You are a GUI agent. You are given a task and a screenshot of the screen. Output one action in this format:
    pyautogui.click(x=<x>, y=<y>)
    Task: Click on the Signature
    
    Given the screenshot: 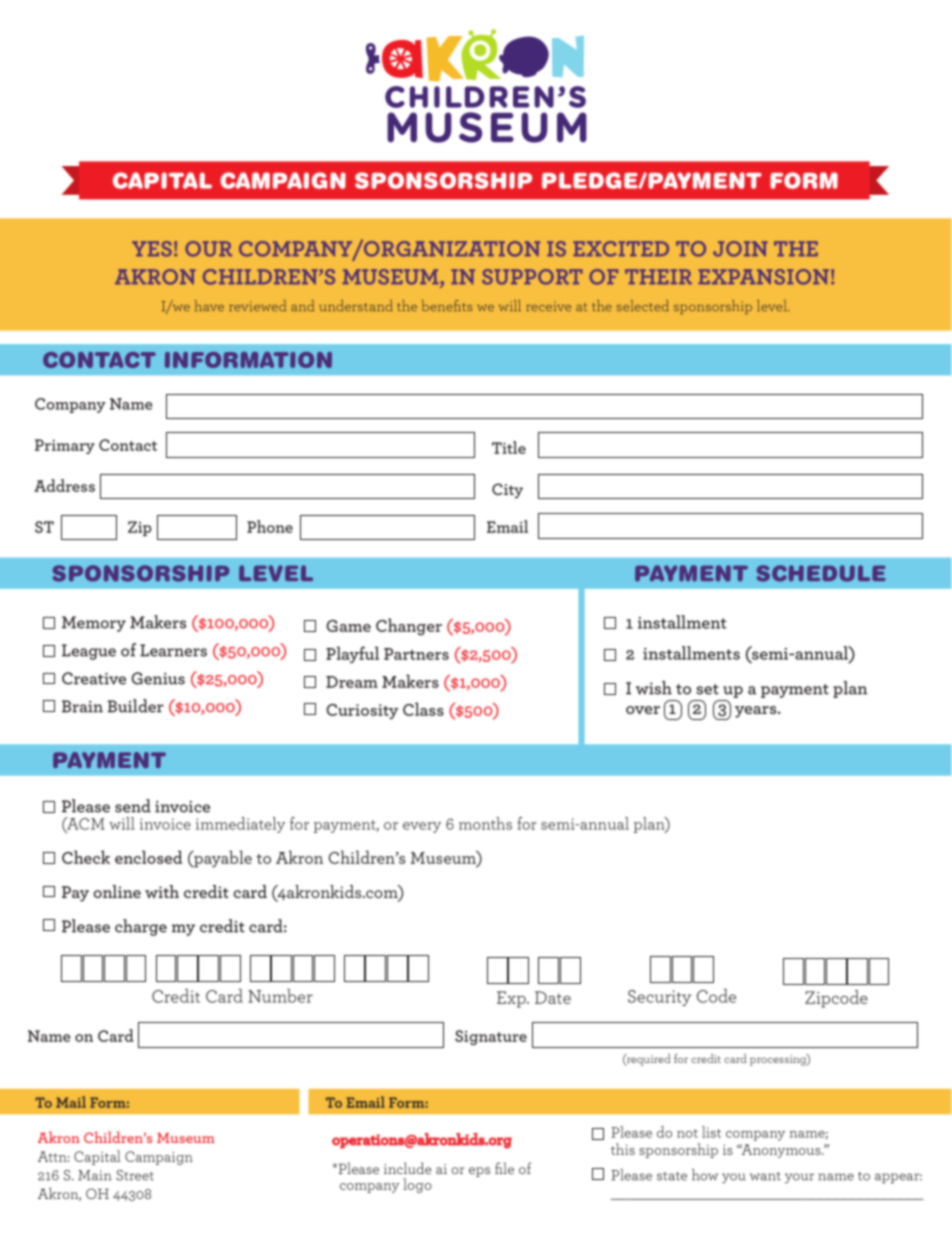 What is the action you would take?
    pyautogui.click(x=491, y=1037)
